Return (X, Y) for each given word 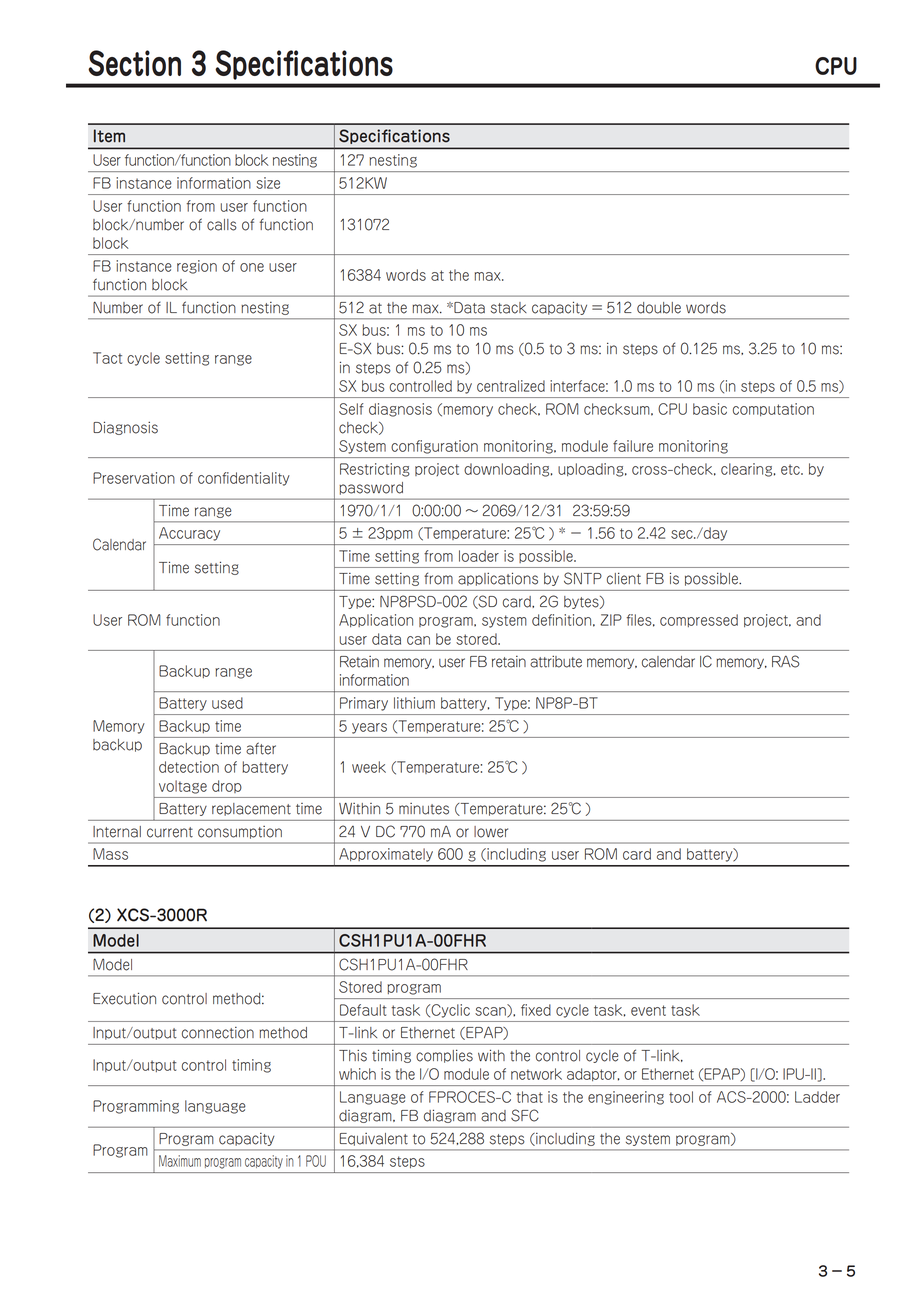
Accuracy (189, 534)
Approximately (386, 855)
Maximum (180, 1161)
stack (509, 308)
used (227, 703)
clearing (746, 470)
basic (710, 409)
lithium (414, 703)
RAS (785, 661)
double (659, 308)
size (268, 183)
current (170, 832)
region (197, 267)
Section (134, 63)
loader (479, 556)
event (648, 1010)
